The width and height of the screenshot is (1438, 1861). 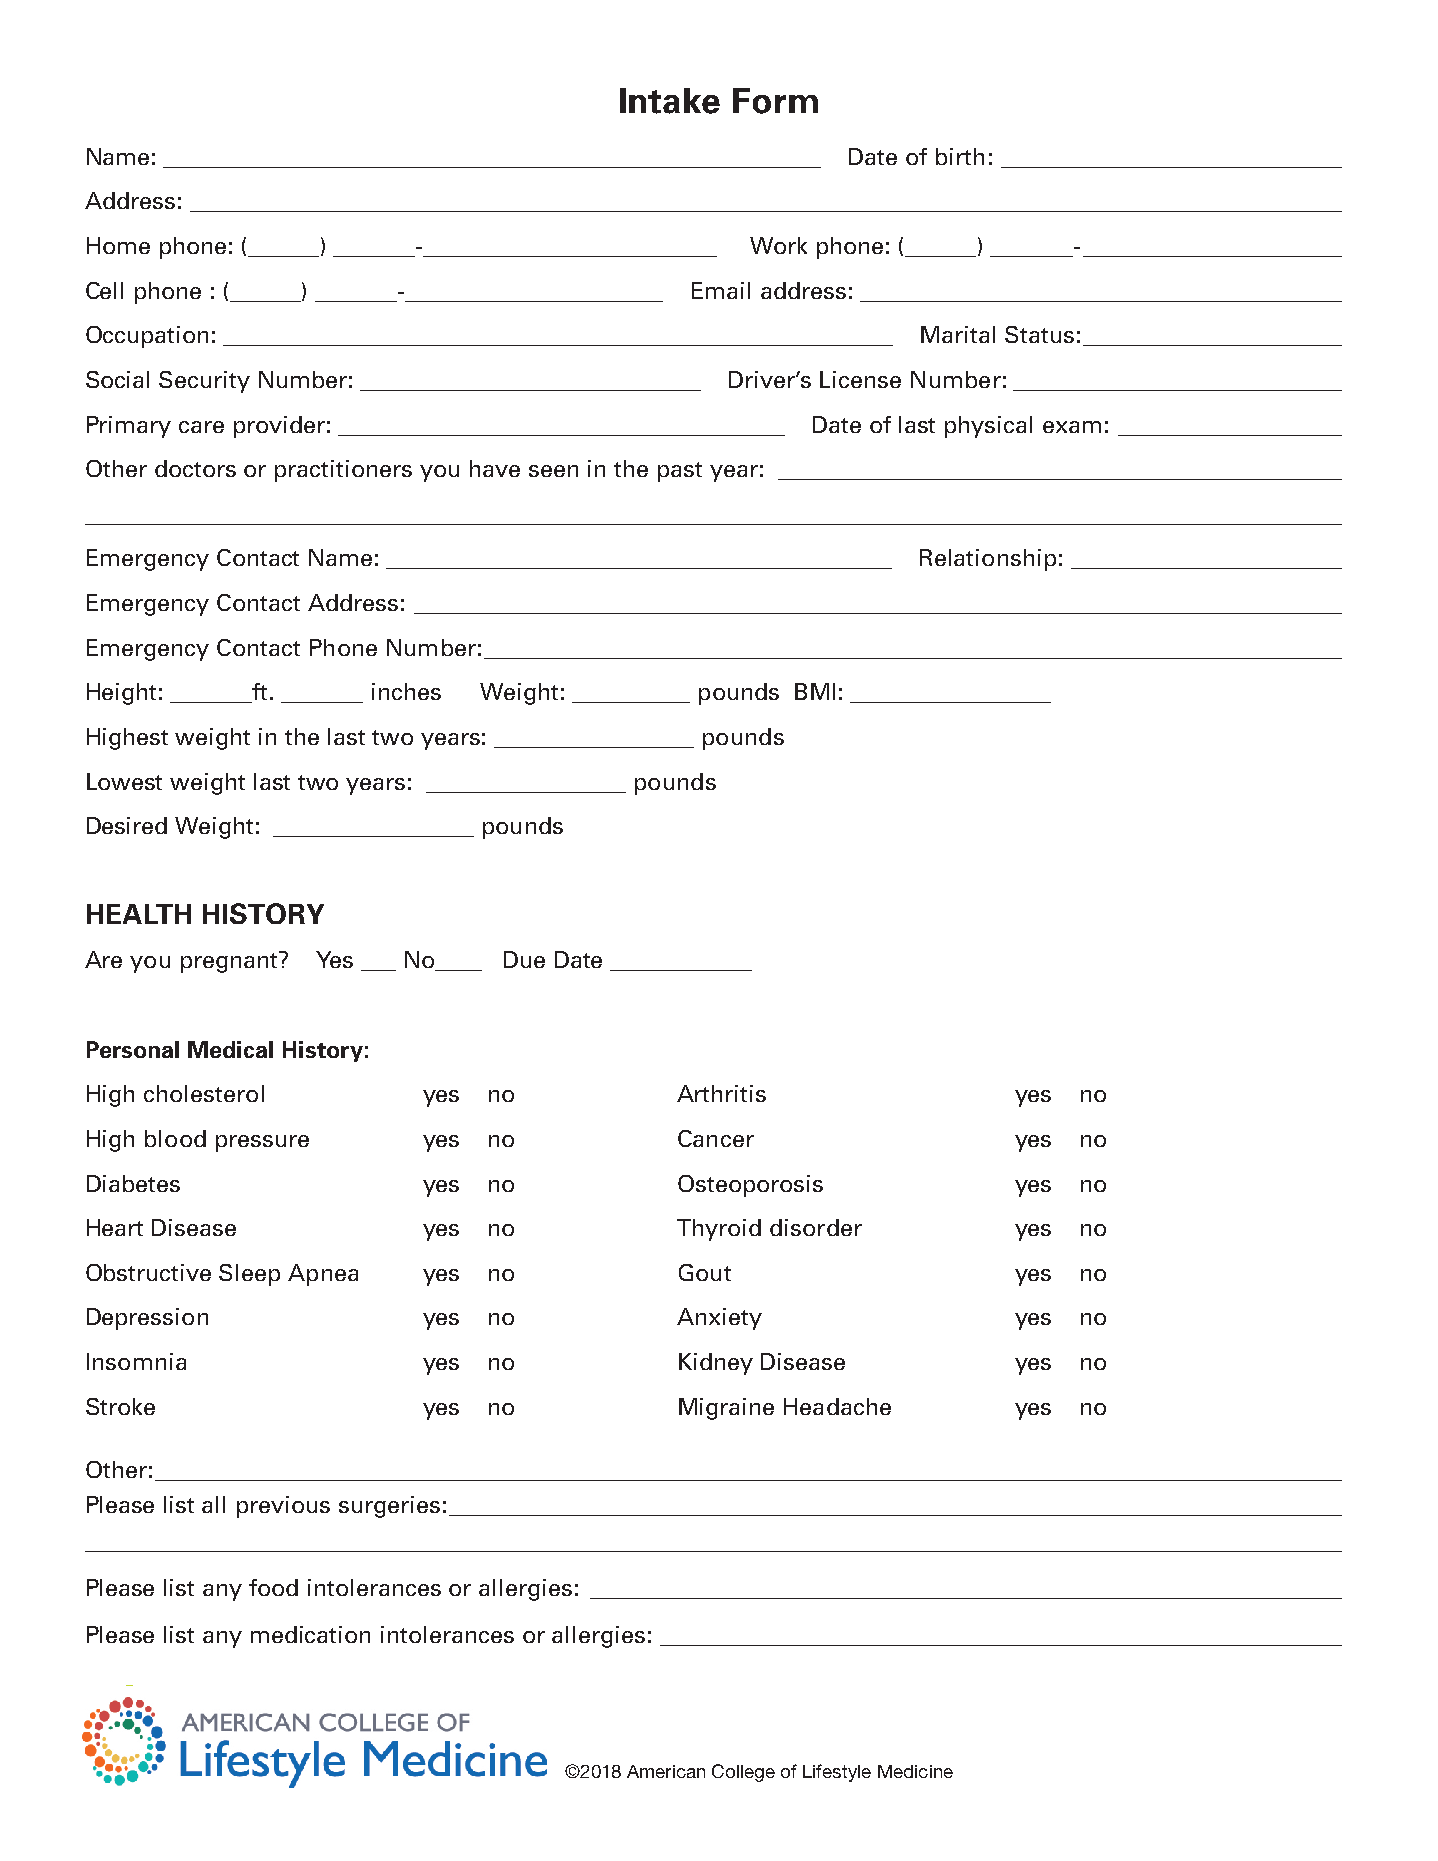 What do you see at coordinates (670, 101) in the screenshot?
I see `Intake` at bounding box center [670, 101].
